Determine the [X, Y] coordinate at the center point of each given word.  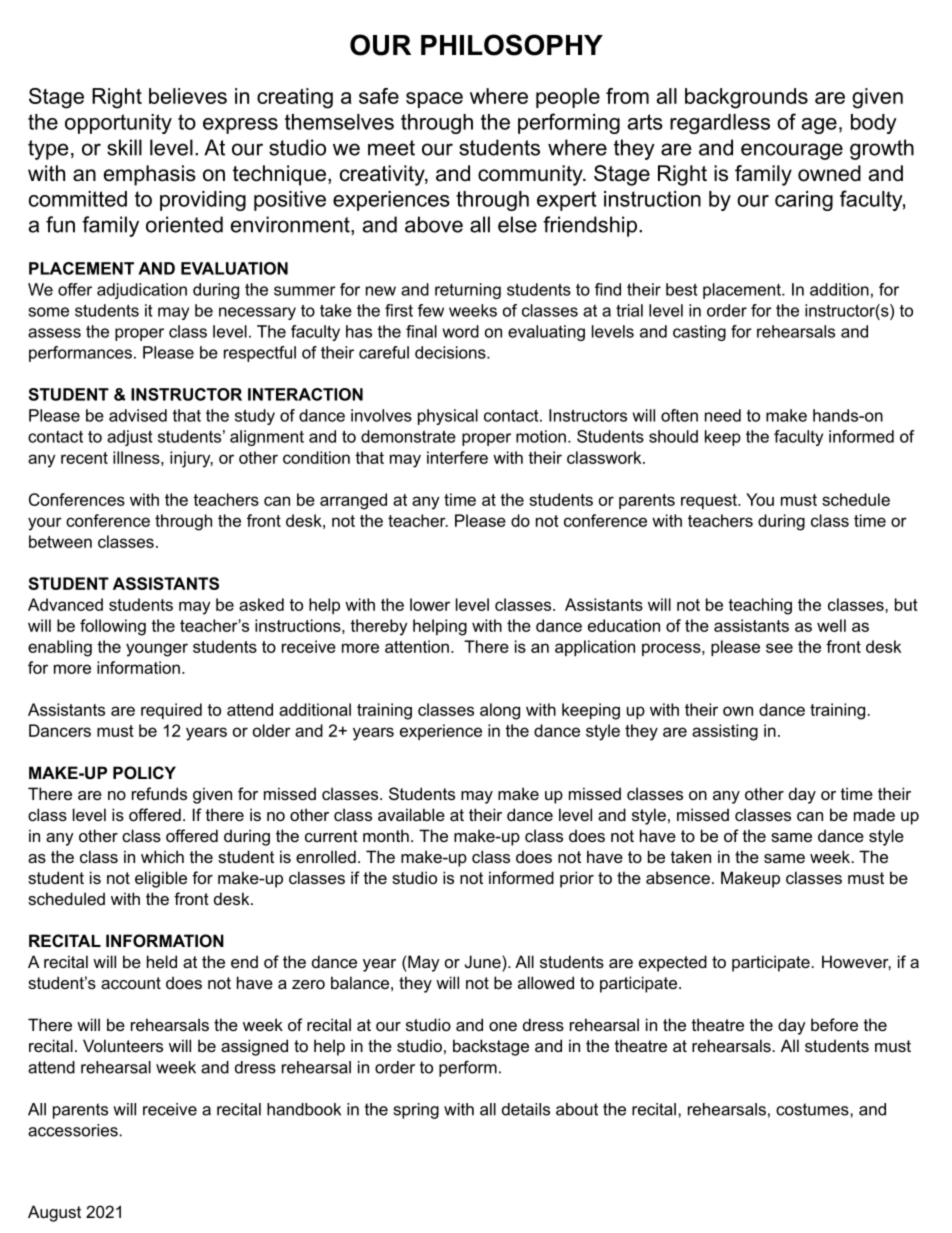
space [434, 100]
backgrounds [746, 98]
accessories [74, 1130]
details [526, 1109]
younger [157, 650]
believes [188, 96]
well [831, 625]
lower [430, 604]
